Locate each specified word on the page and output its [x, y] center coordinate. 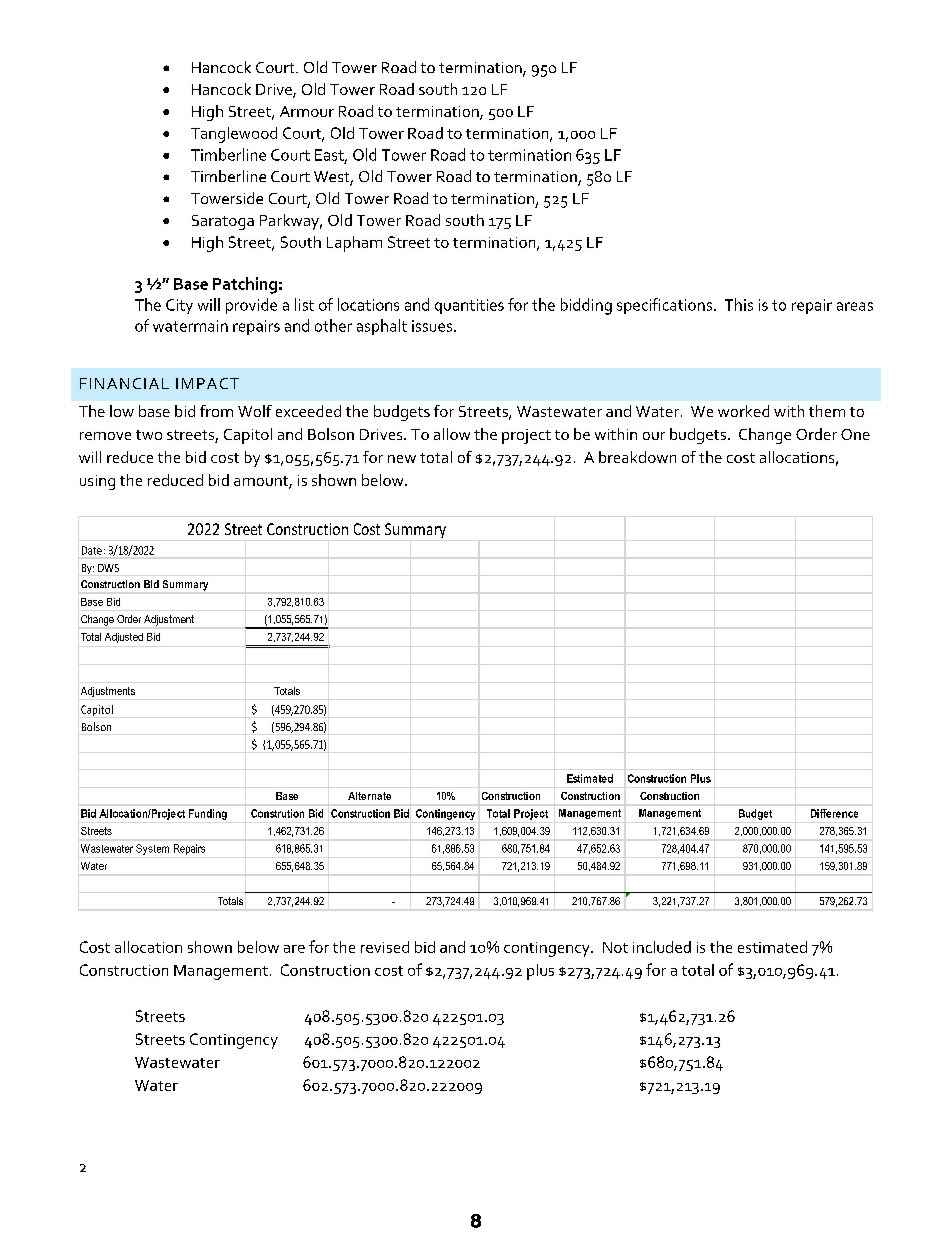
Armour [307, 111]
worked [743, 411]
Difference [834, 813]
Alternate [369, 796]
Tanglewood [234, 135]
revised [385, 947]
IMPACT [207, 383]
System [152, 849]
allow [452, 434]
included [662, 947]
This [739, 304]
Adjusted [124, 638]
